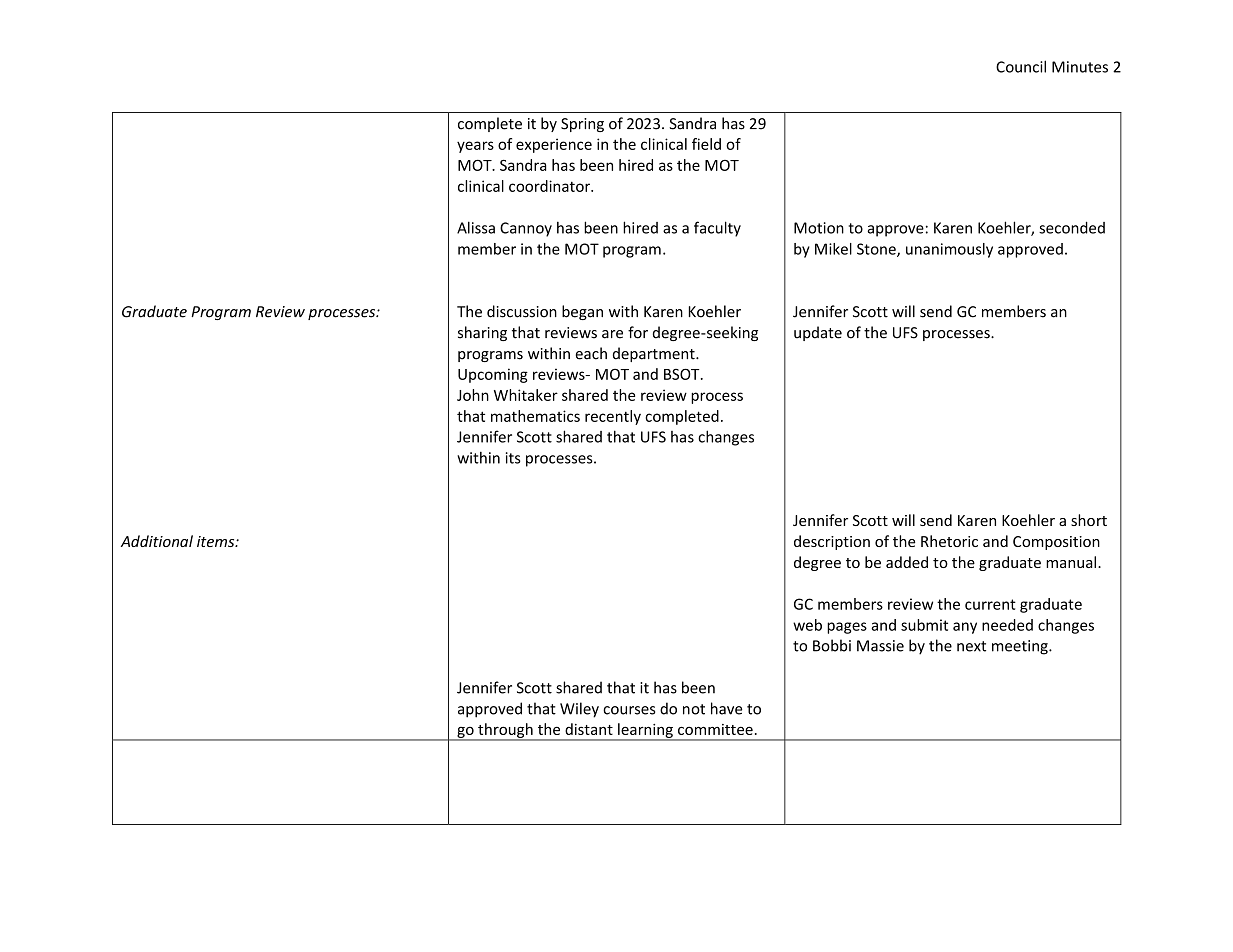 The height and width of the image is (952, 1233). Describe the element at coordinates (613, 417) in the image. I see `recently` at that location.
